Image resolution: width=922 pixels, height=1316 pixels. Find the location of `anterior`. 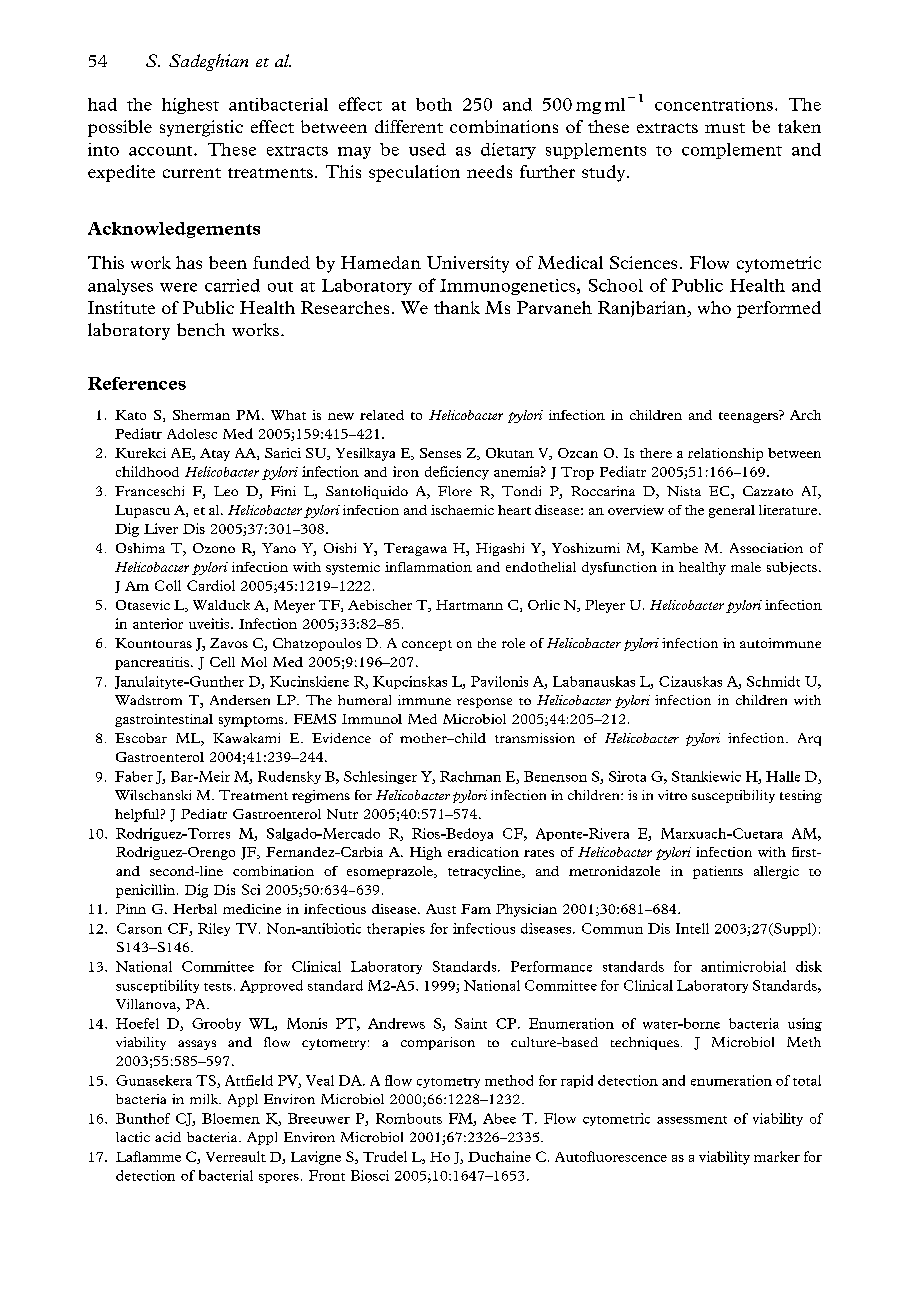

anterior is located at coordinates (158, 623).
